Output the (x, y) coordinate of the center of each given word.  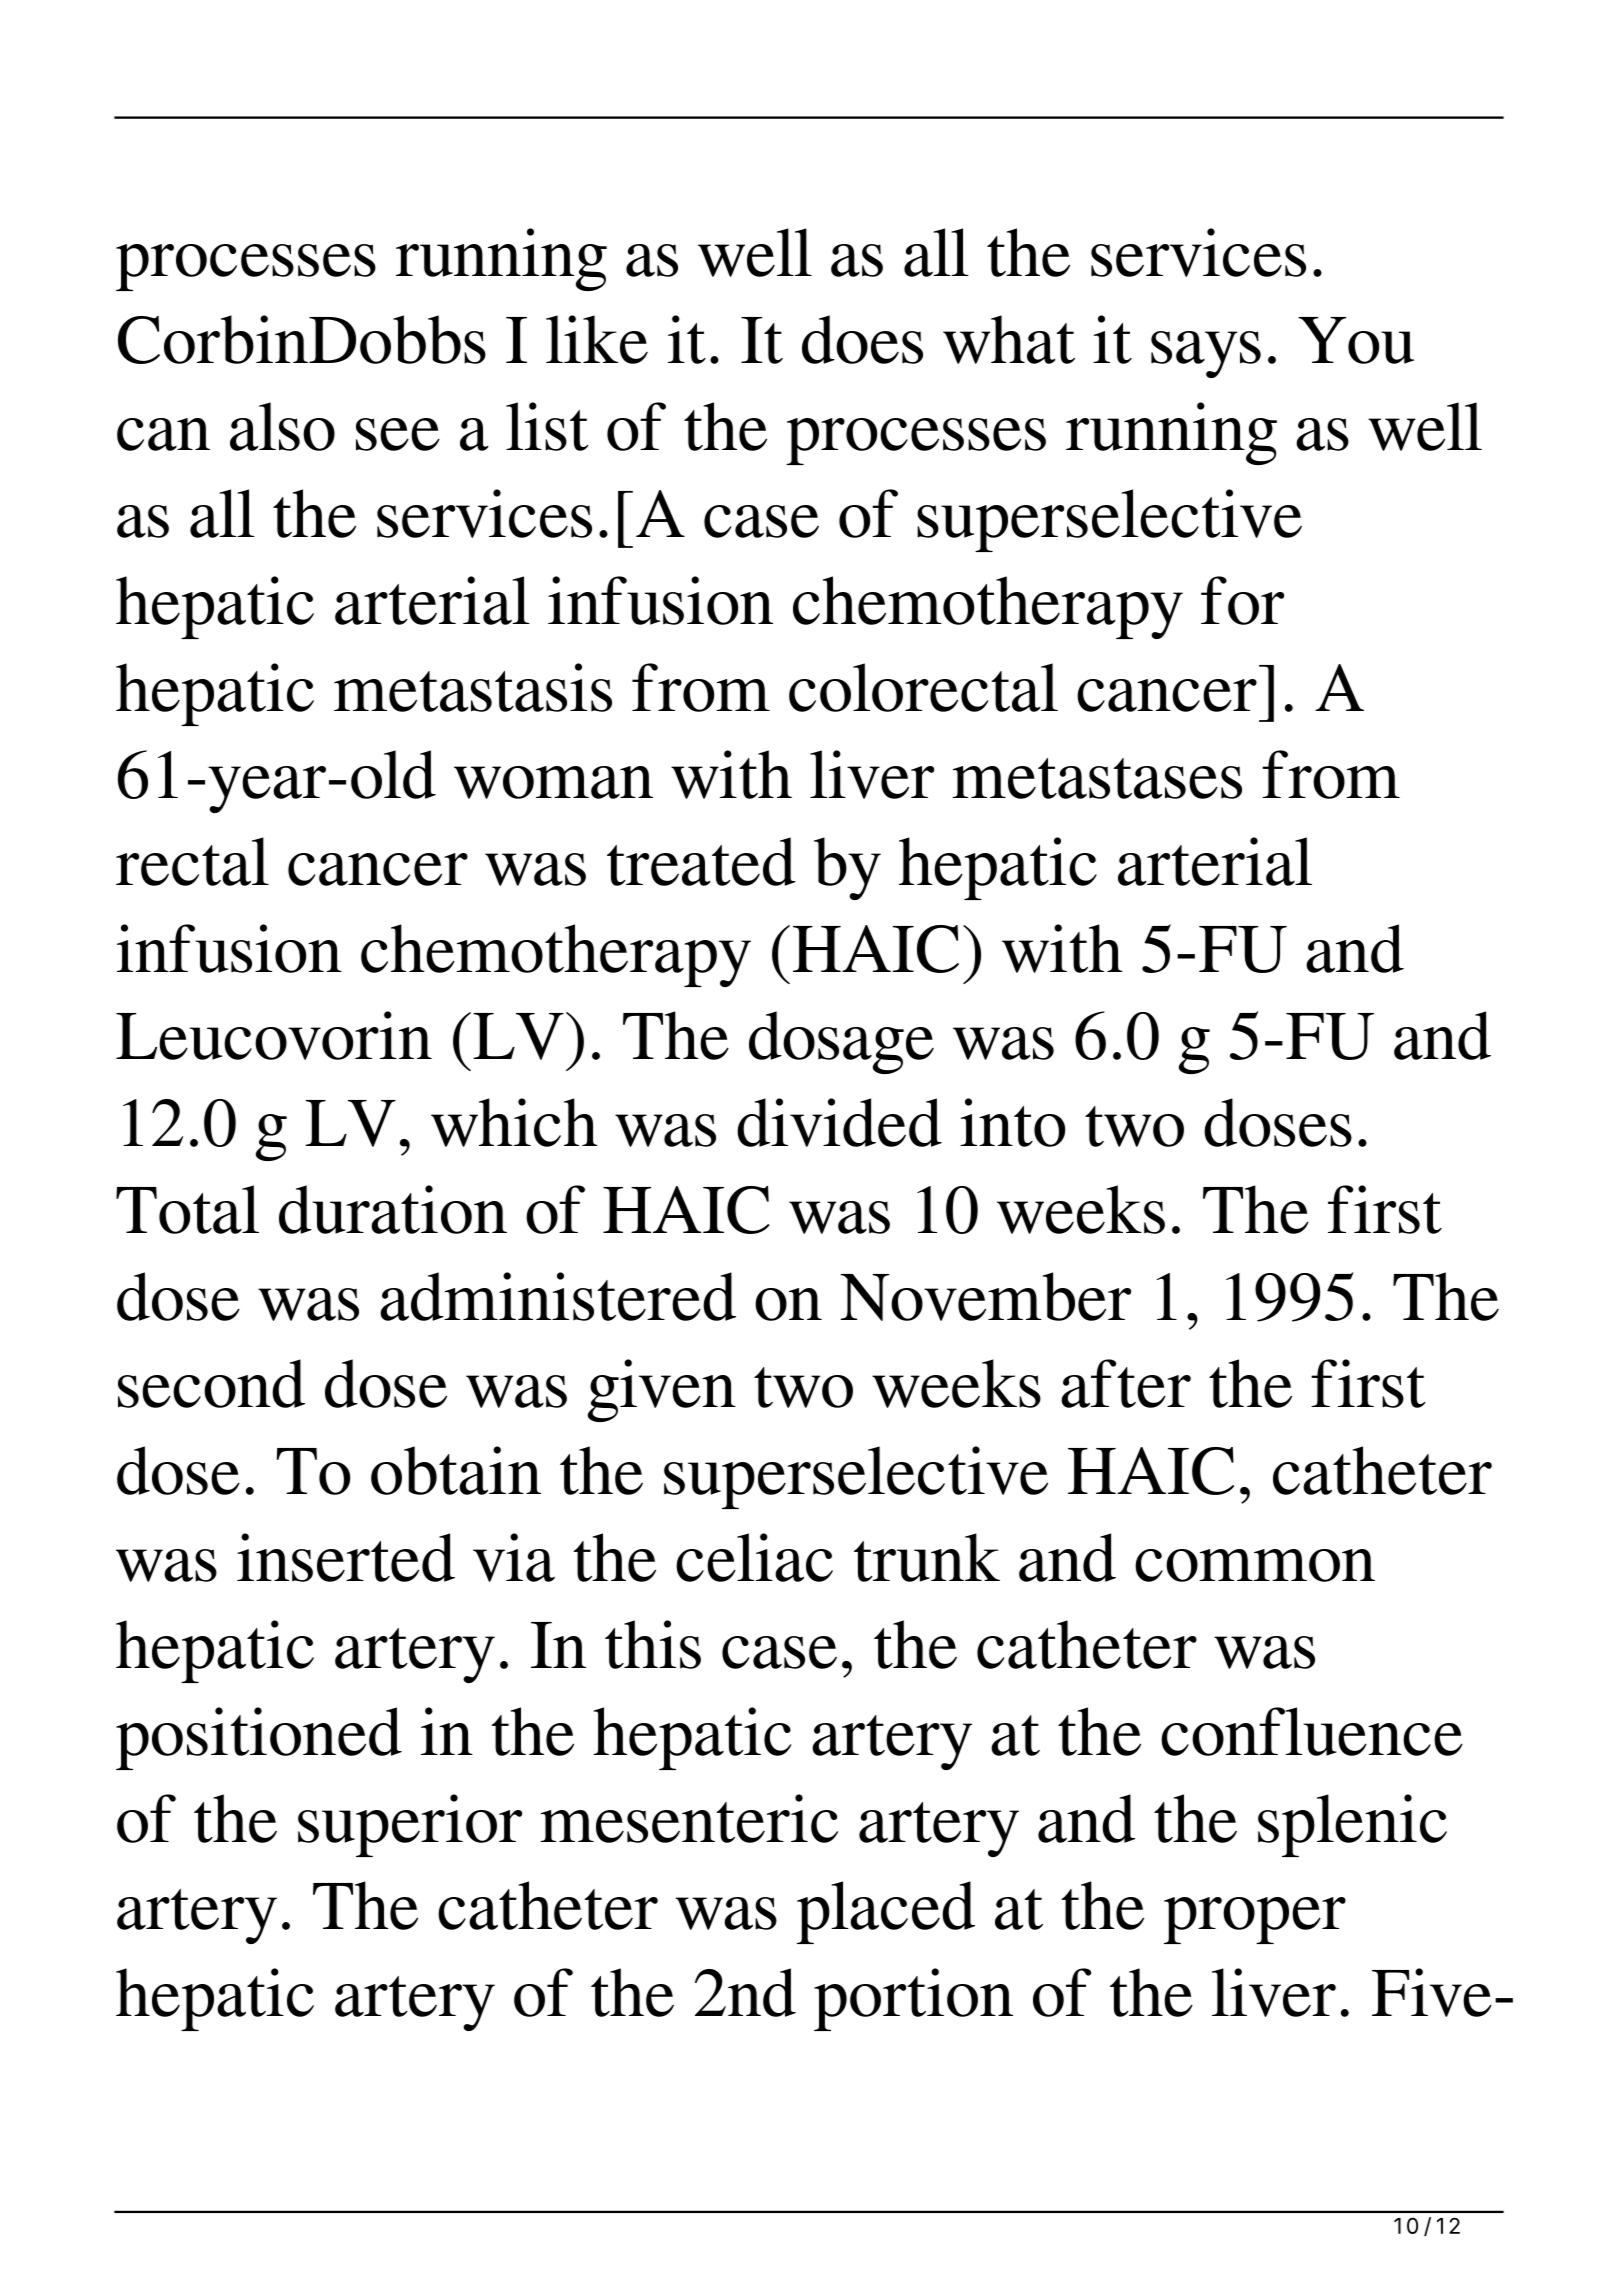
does (862, 339)
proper (1255, 1920)
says (1206, 354)
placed (886, 1912)
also (282, 426)
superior (410, 1825)
